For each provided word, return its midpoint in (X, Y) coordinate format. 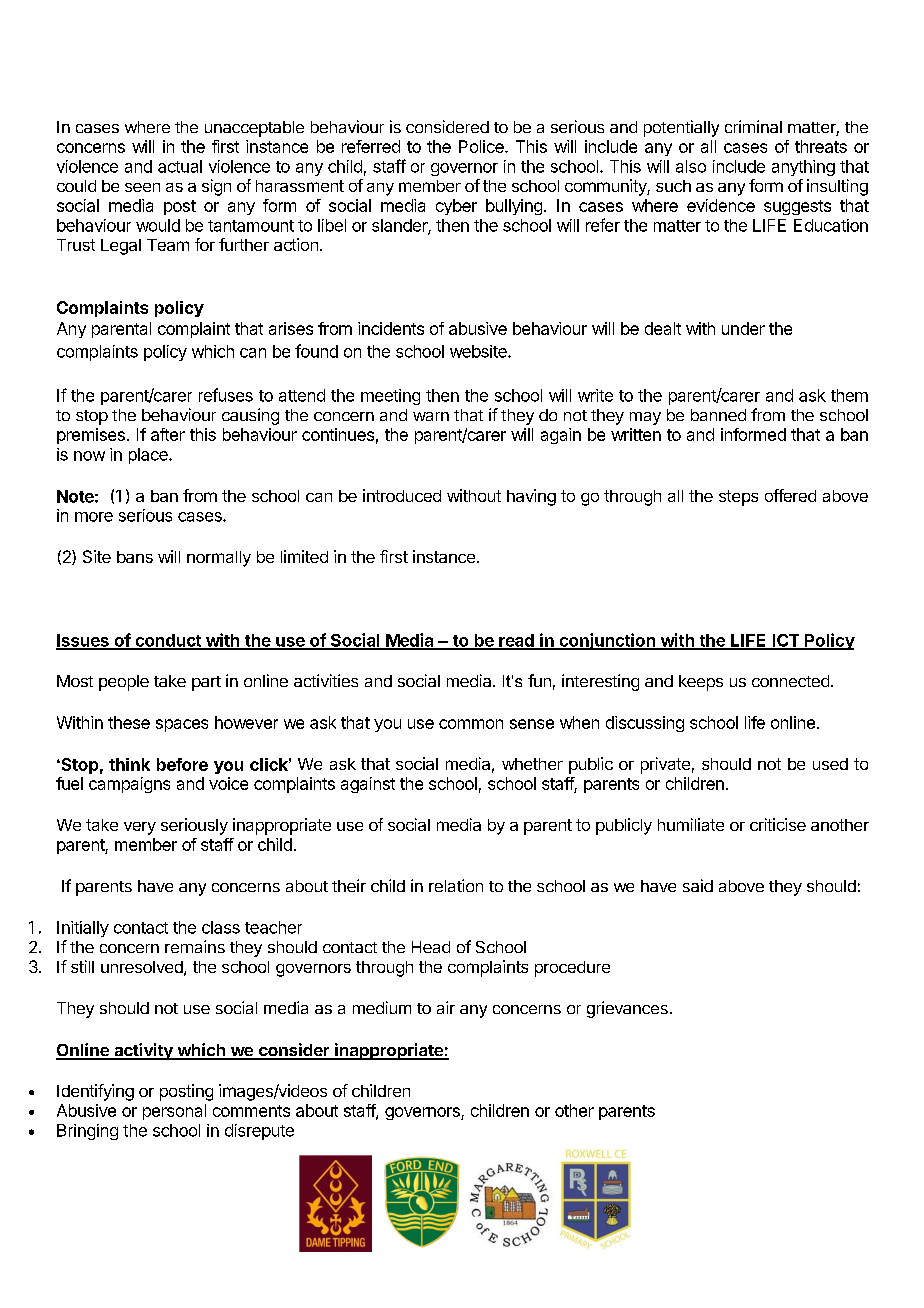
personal (174, 1112)
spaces (182, 725)
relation (456, 885)
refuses (226, 395)
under (743, 328)
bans (135, 557)
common (471, 724)
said (698, 885)
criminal (753, 126)
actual (180, 166)
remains (195, 946)
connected (790, 681)
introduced (402, 495)
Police (482, 146)
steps (738, 498)
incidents (391, 328)
